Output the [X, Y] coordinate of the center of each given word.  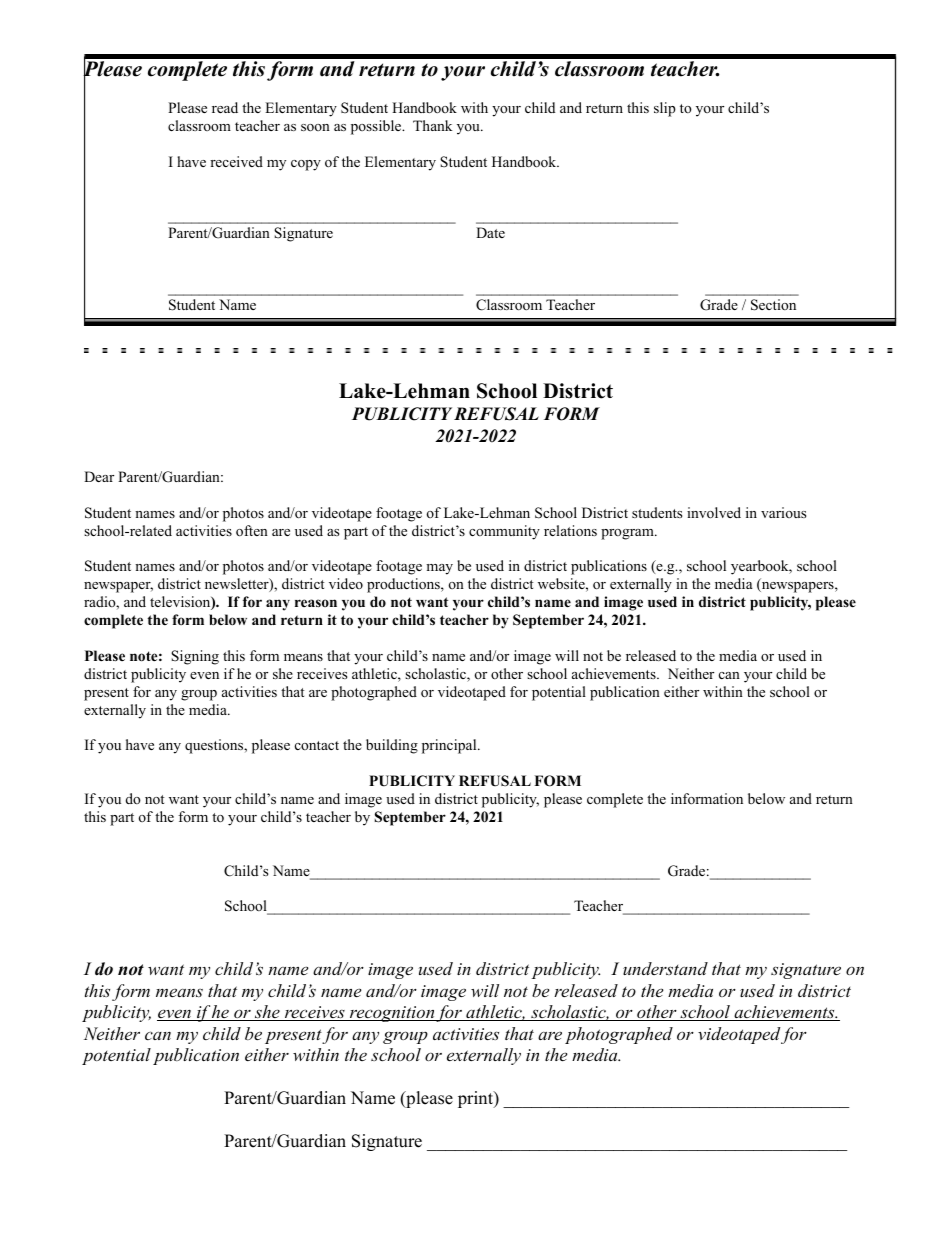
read [225, 107]
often [252, 531]
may [439, 569]
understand [665, 968]
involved [714, 512]
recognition [392, 1014]
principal [450, 746]
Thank [432, 125]
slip [665, 109]
